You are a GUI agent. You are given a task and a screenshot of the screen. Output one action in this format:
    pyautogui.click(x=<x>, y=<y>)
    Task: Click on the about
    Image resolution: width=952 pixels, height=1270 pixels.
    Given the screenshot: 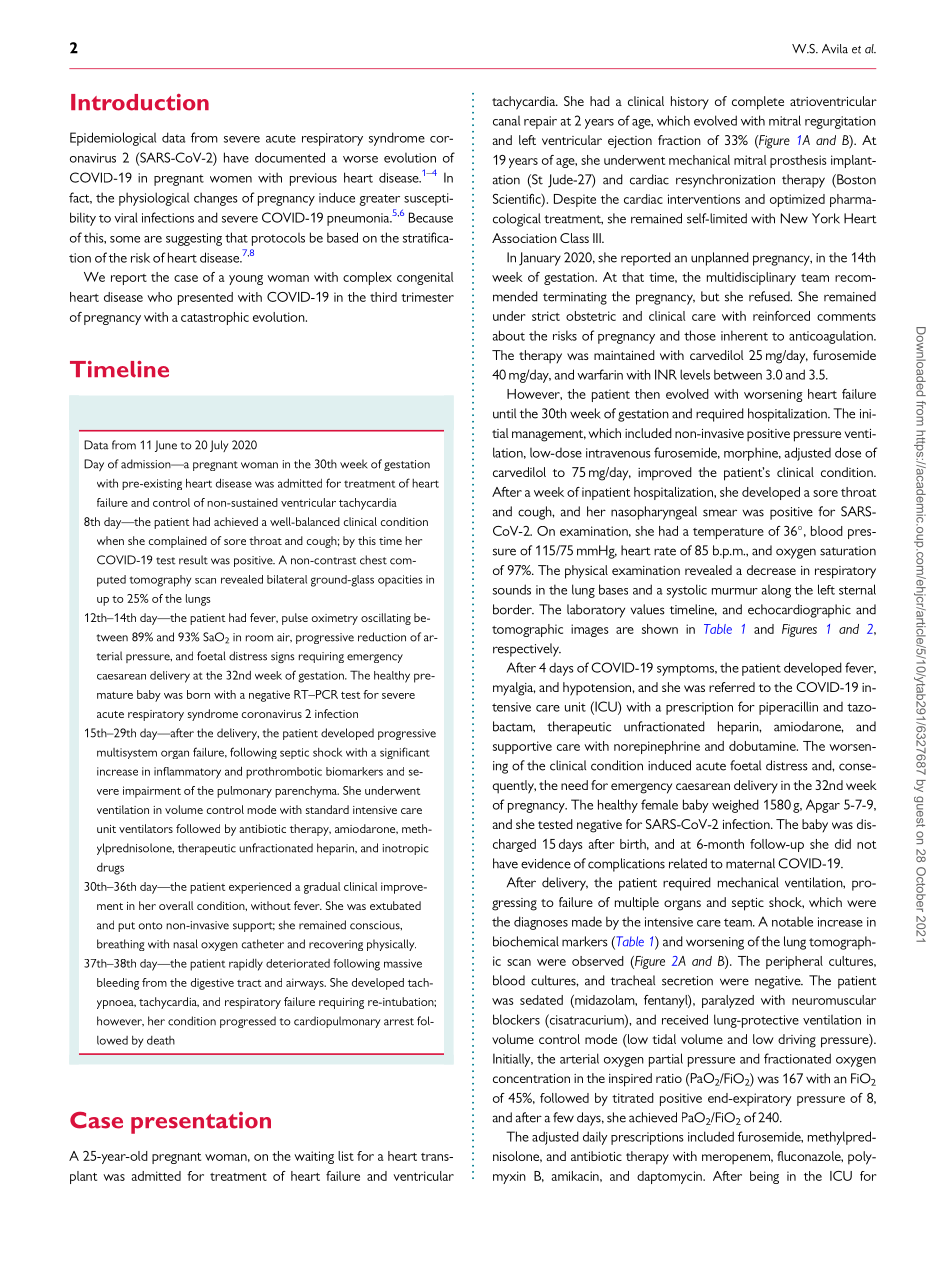 What is the action you would take?
    pyautogui.click(x=509, y=335)
